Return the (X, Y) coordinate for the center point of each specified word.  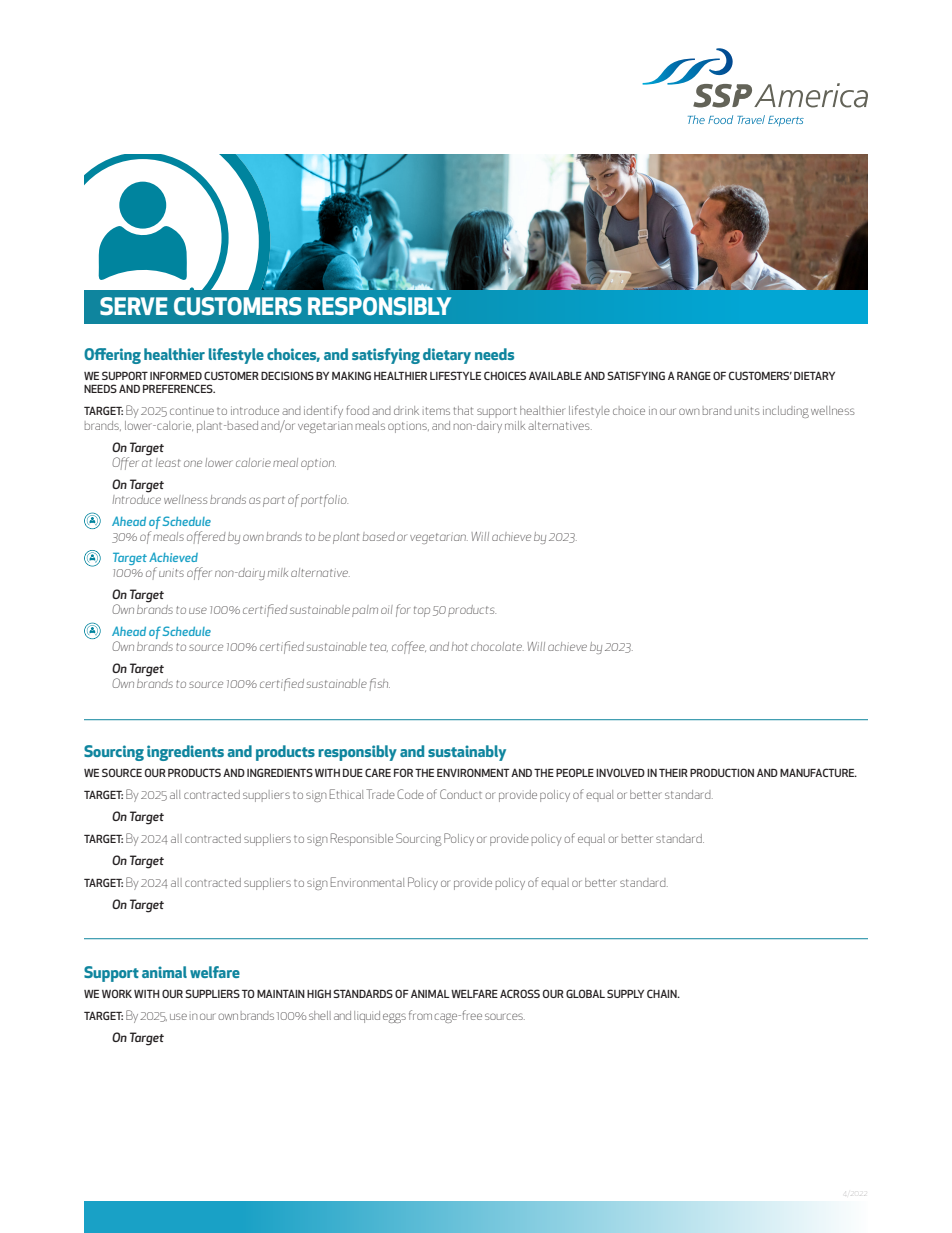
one (193, 463)
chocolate (497, 646)
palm (365, 611)
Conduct (461, 794)
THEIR (673, 773)
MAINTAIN (281, 993)
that (463, 410)
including (786, 412)
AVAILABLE (555, 375)
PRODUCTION (722, 772)
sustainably (467, 753)
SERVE (134, 306)
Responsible (362, 839)
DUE (353, 773)
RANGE (694, 375)
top (422, 611)
